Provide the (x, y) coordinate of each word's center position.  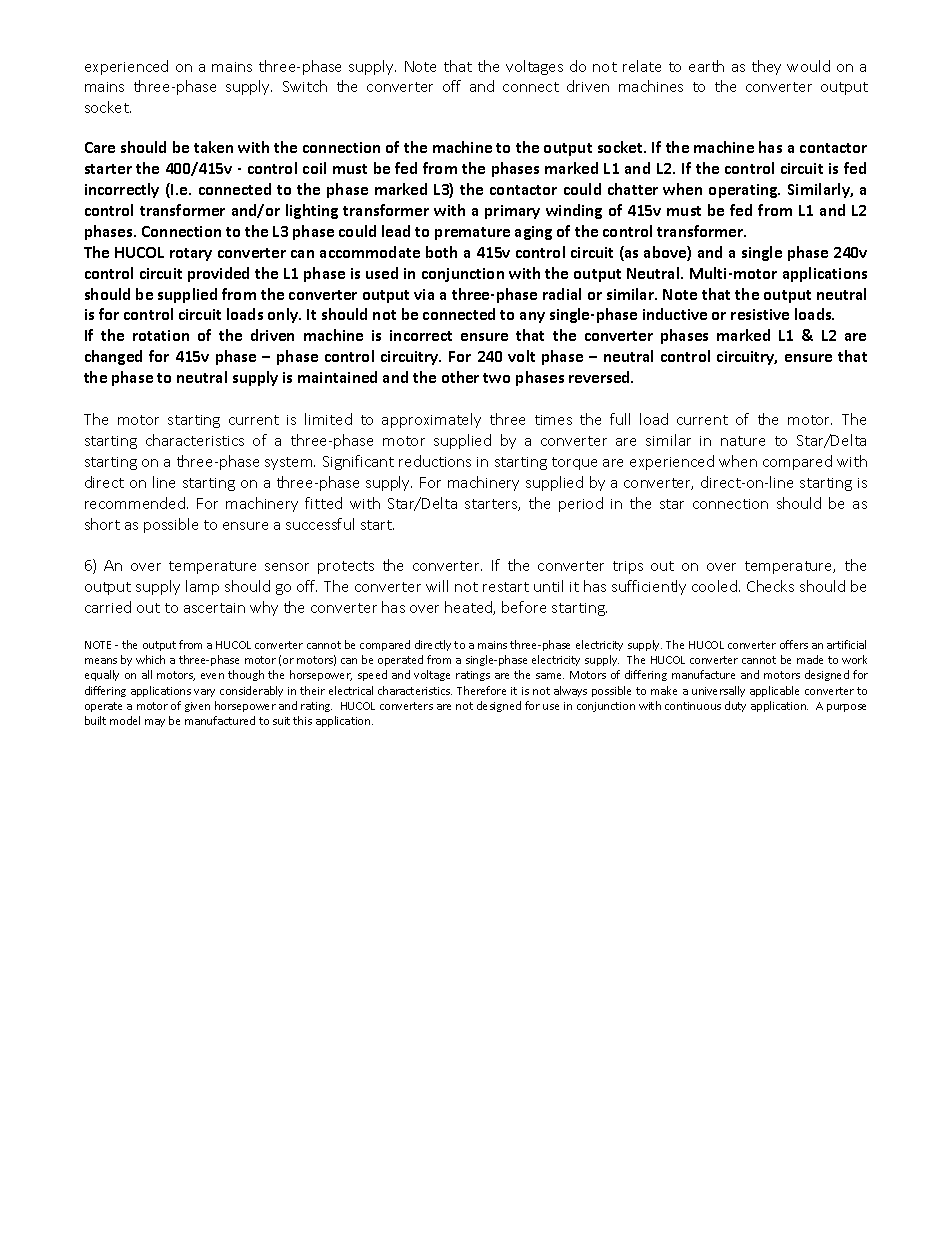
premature (472, 233)
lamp (202, 587)
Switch (305, 86)
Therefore (481, 690)
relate (642, 66)
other (460, 377)
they (766, 67)
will (437, 586)
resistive (760, 314)
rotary (191, 254)
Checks (770, 586)
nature (743, 441)
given (197, 707)
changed (113, 357)
